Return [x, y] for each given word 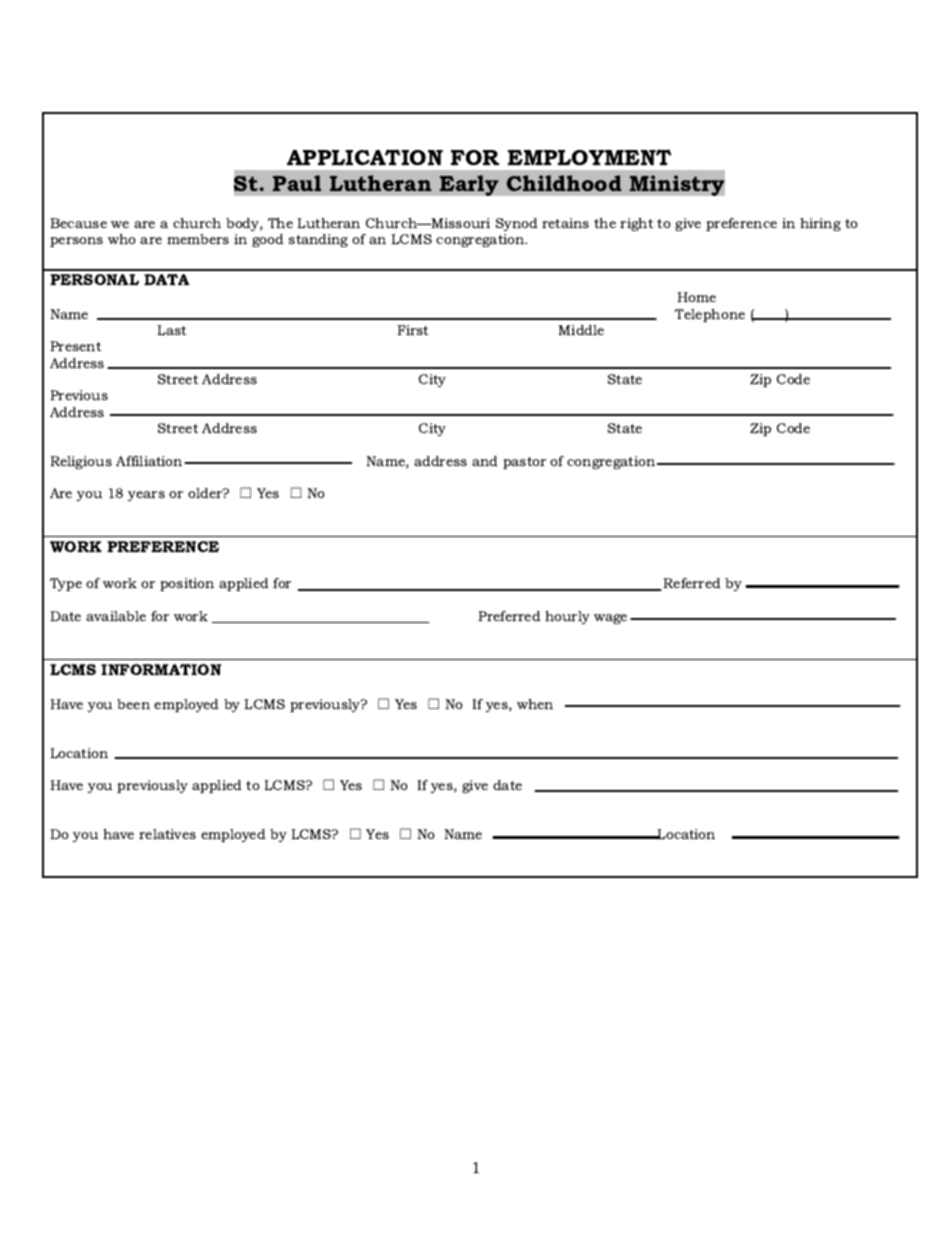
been [133, 704]
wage [610, 619]
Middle [581, 330]
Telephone [710, 315]
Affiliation [150, 461]
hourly [567, 617]
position [187, 584]
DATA [166, 279]
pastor [524, 463]
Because [78, 223]
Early [469, 185]
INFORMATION [161, 669]
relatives [167, 834]
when [535, 704]
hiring [820, 224]
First [412, 330]
